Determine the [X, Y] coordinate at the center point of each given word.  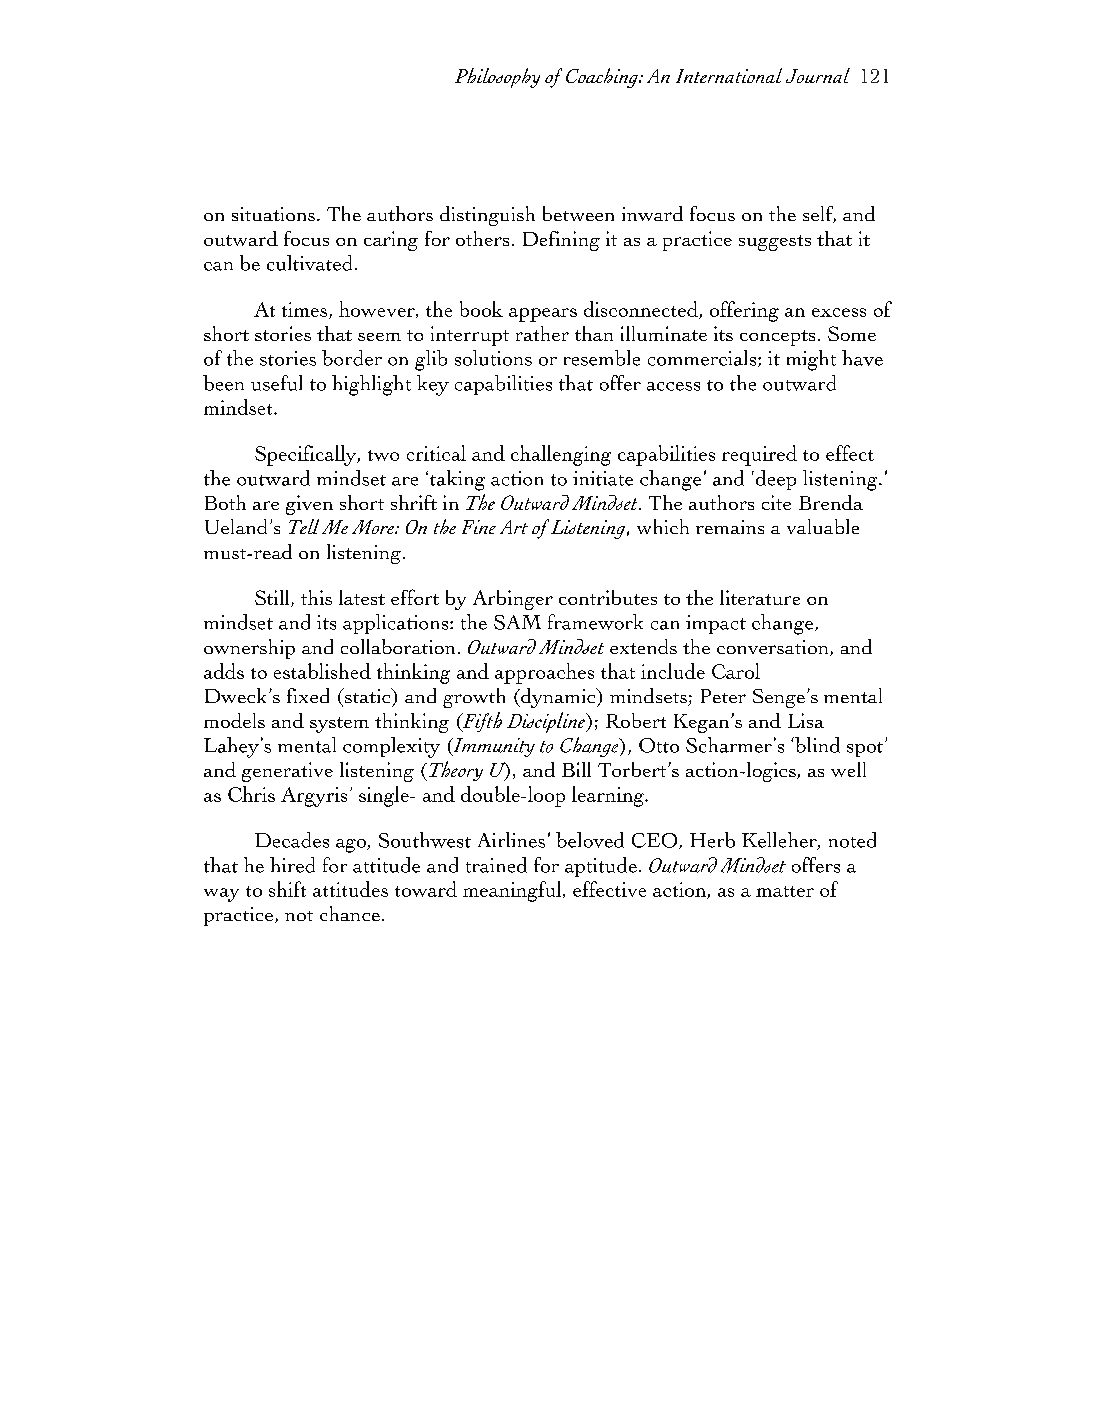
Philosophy [497, 78]
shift [287, 889]
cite [776, 502]
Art [514, 527]
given [309, 505]
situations [273, 214]
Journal [818, 75]
